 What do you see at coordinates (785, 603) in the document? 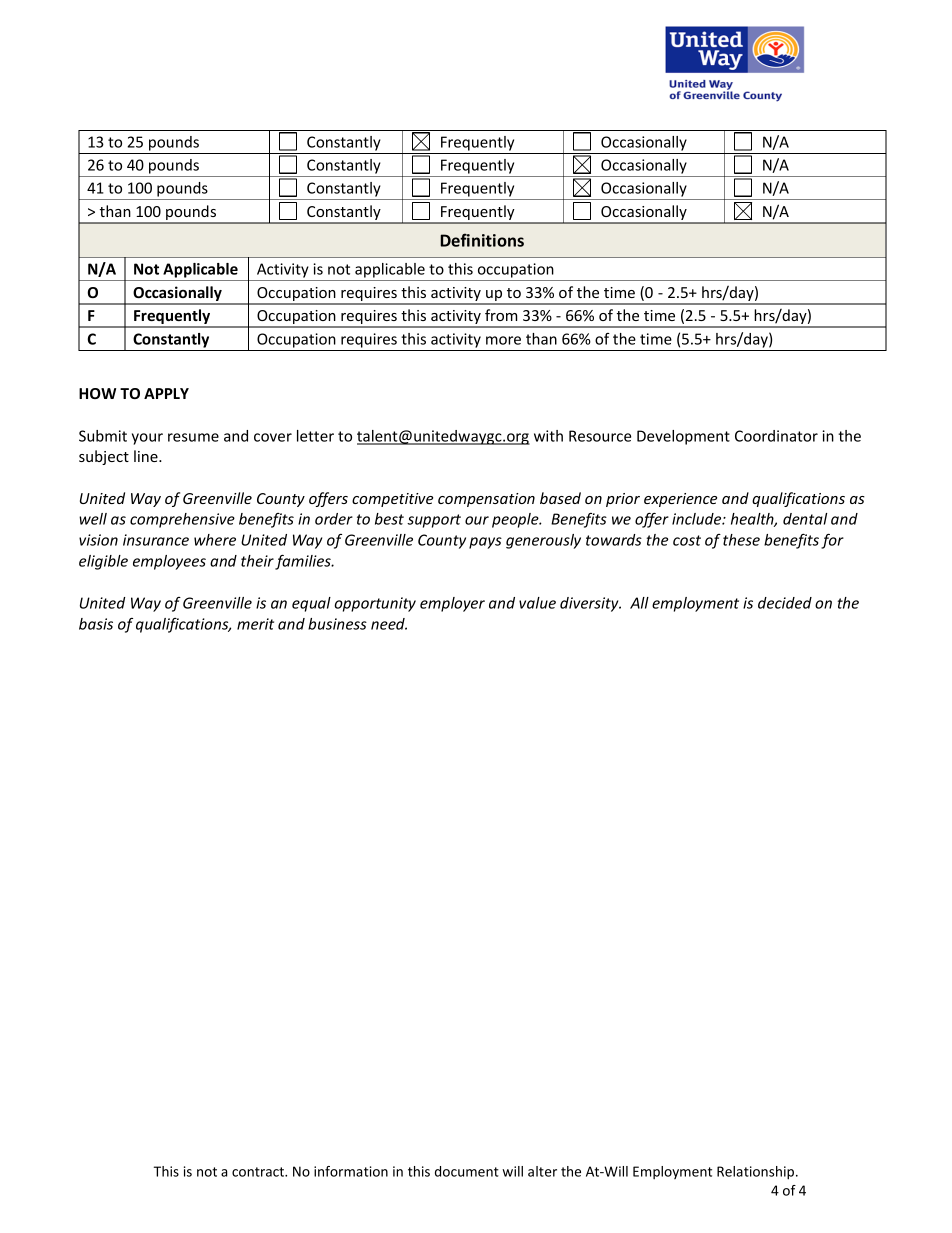
I see `decided` at bounding box center [785, 603].
